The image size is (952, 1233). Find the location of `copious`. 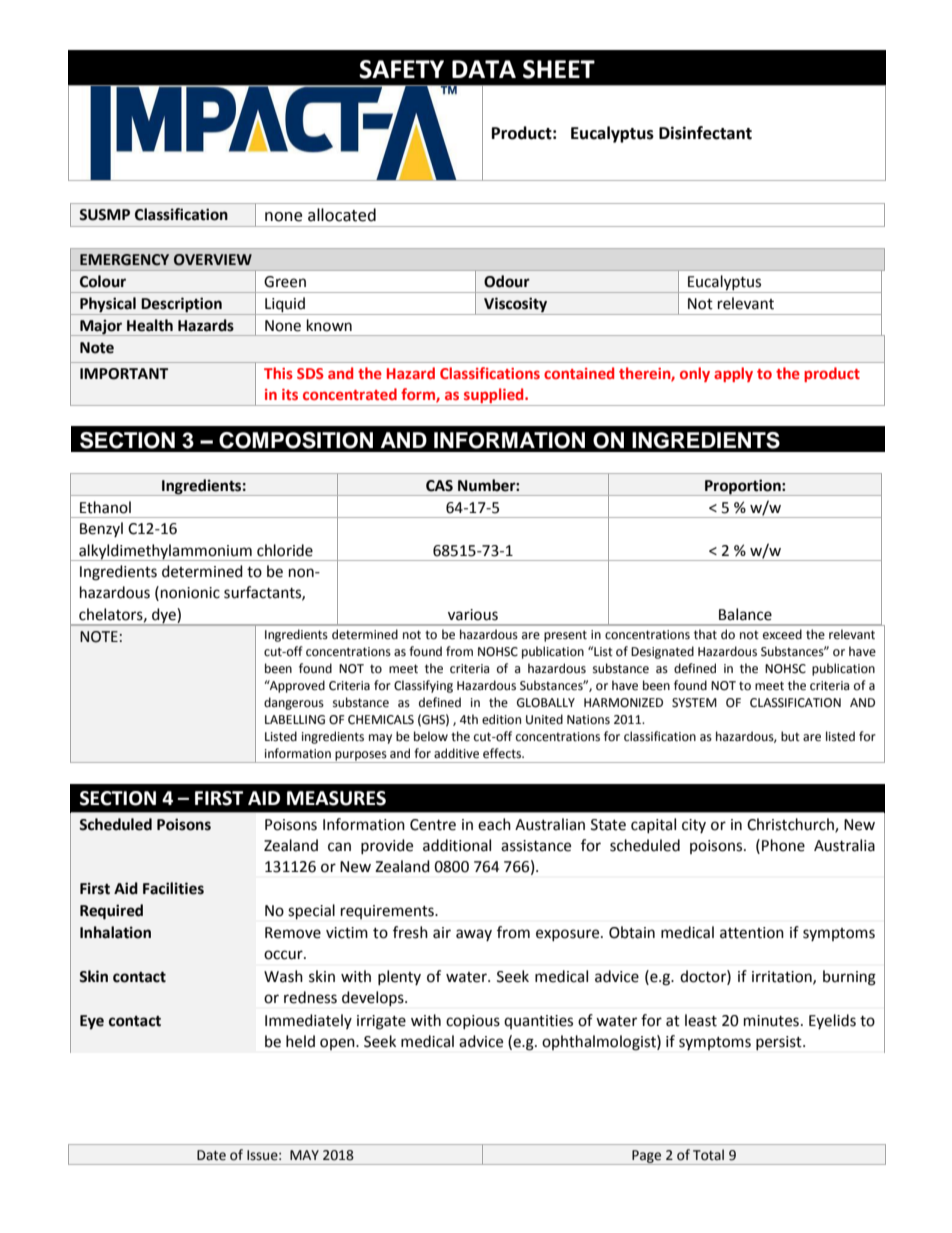

copious is located at coordinates (473, 1022).
